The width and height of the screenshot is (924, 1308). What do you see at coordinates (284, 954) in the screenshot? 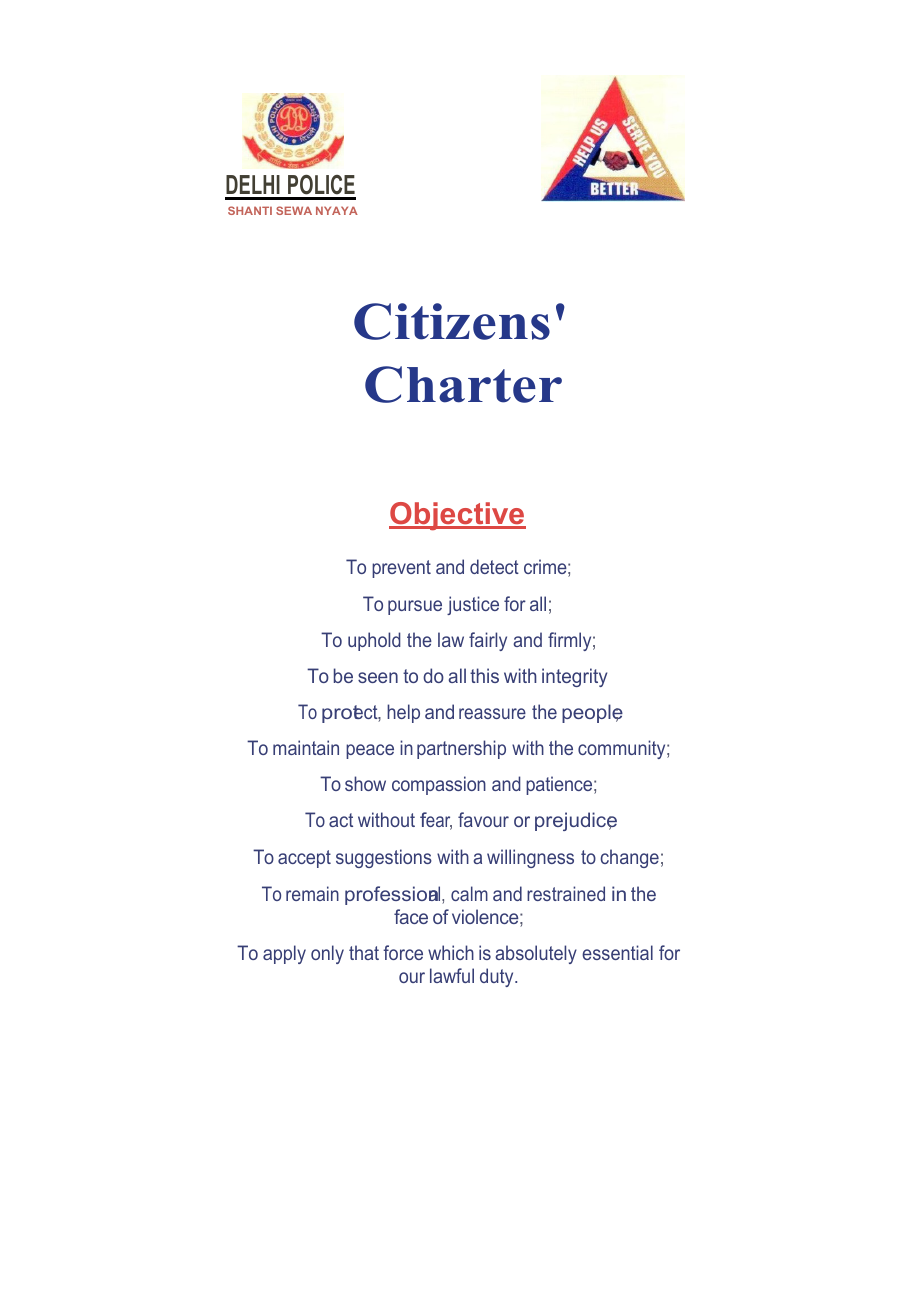
I see `apply` at bounding box center [284, 954].
